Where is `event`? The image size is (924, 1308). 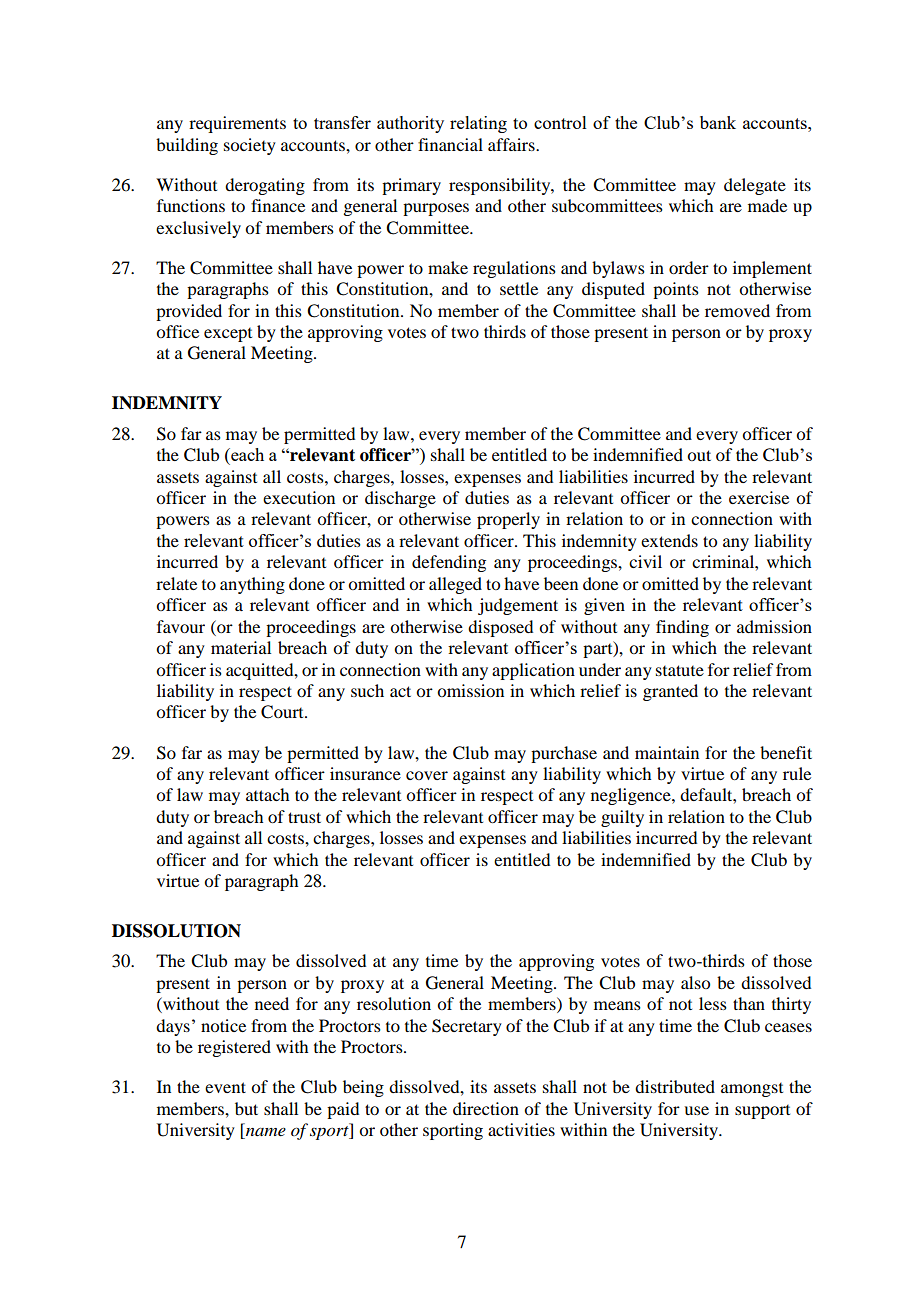
event is located at coordinates (225, 1087).
